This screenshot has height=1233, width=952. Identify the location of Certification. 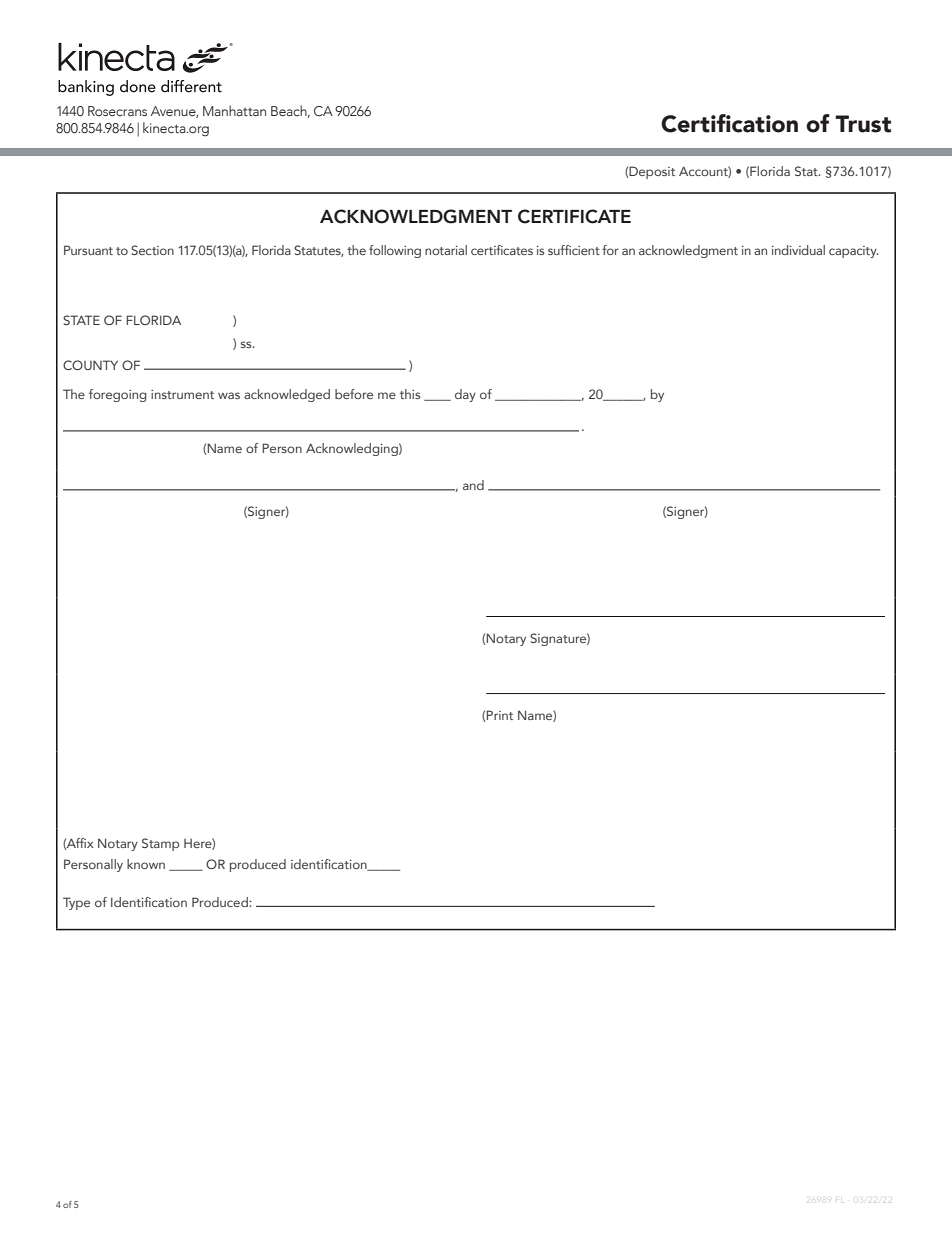
(729, 123).
